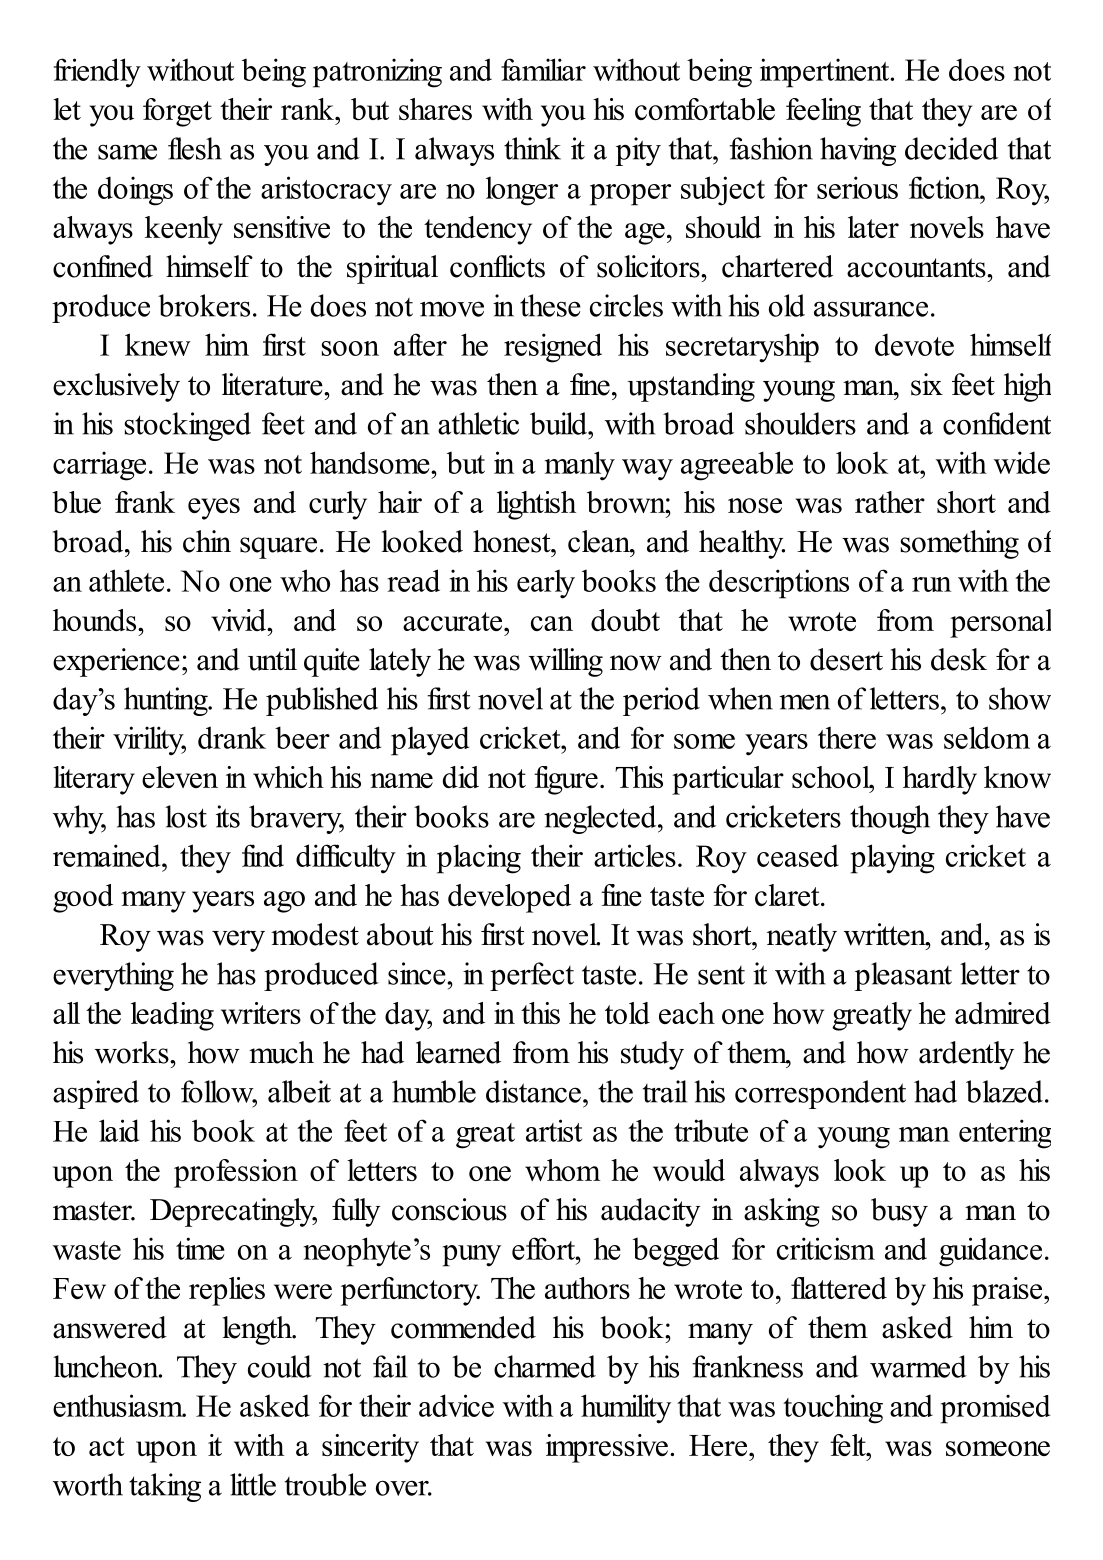 This screenshot has width=1103, height=1560. Describe the element at coordinates (532, 148) in the screenshot. I see `think` at that location.
